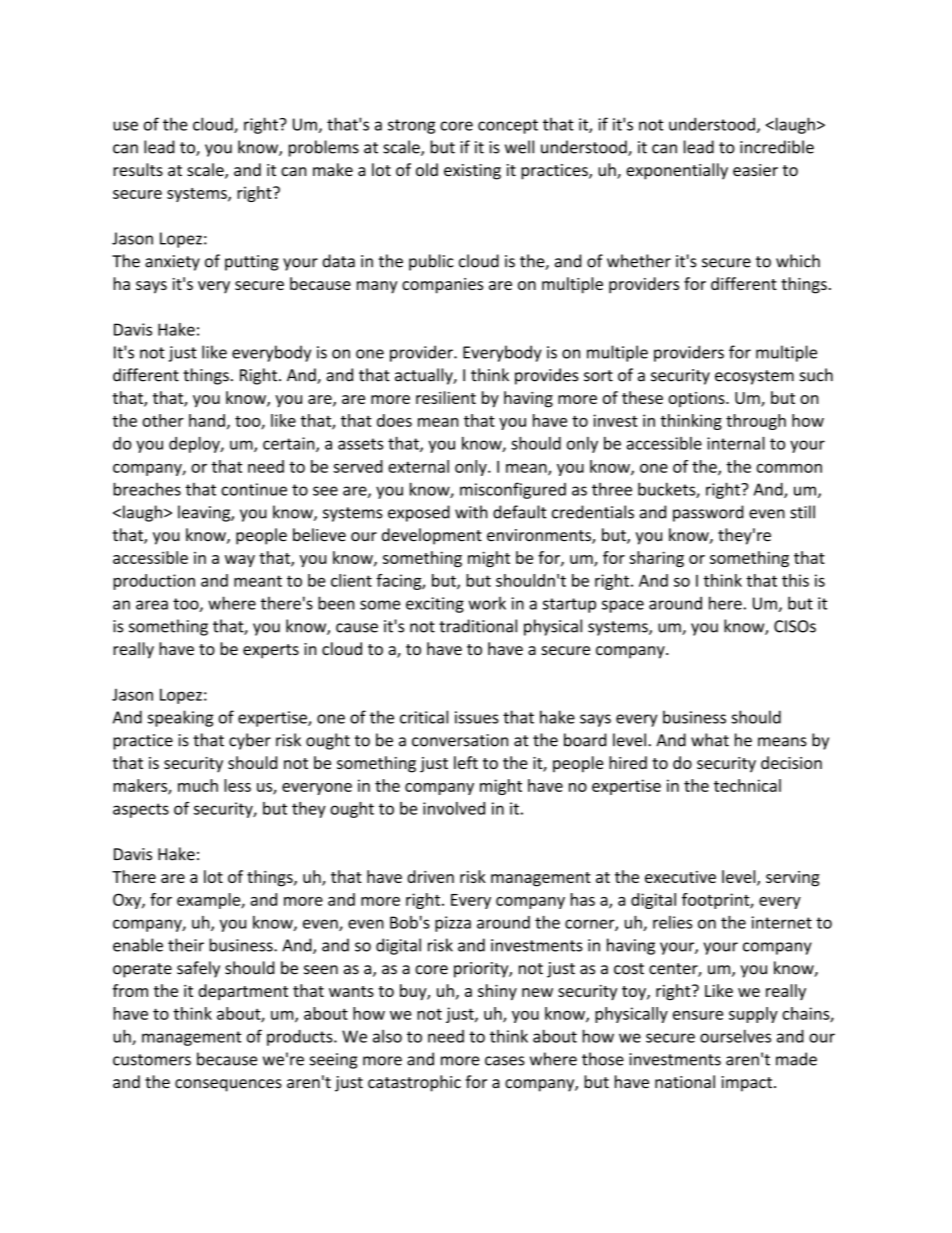 This page has width=952, height=1233. I want to click on existing, so click(472, 172).
